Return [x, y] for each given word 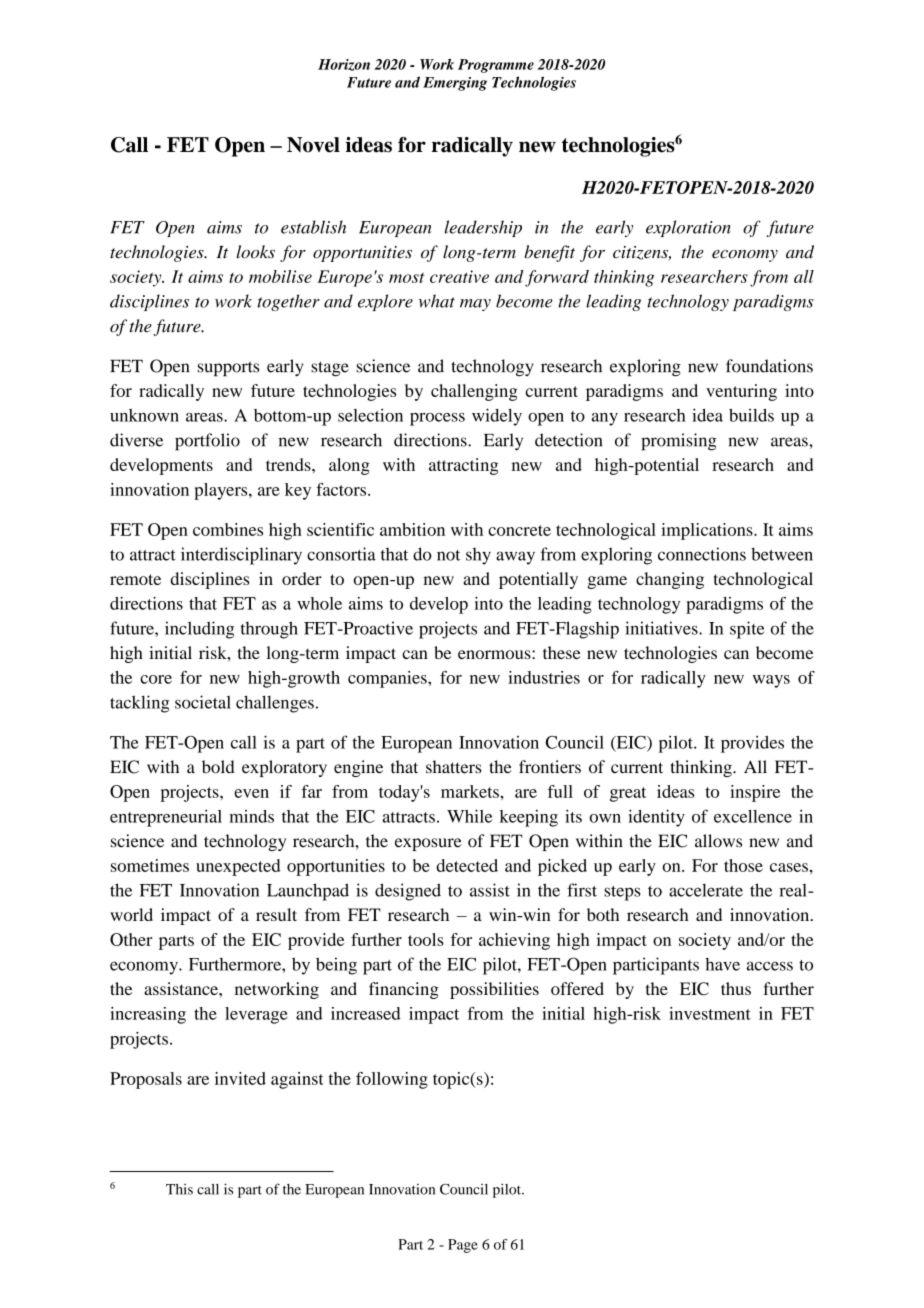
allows [718, 841]
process [437, 419]
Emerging [455, 84]
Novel [313, 145]
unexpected [238, 867]
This [179, 1189]
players [222, 491]
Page [463, 1246]
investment [710, 1013]
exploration [688, 228]
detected [467, 865]
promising [679, 442]
